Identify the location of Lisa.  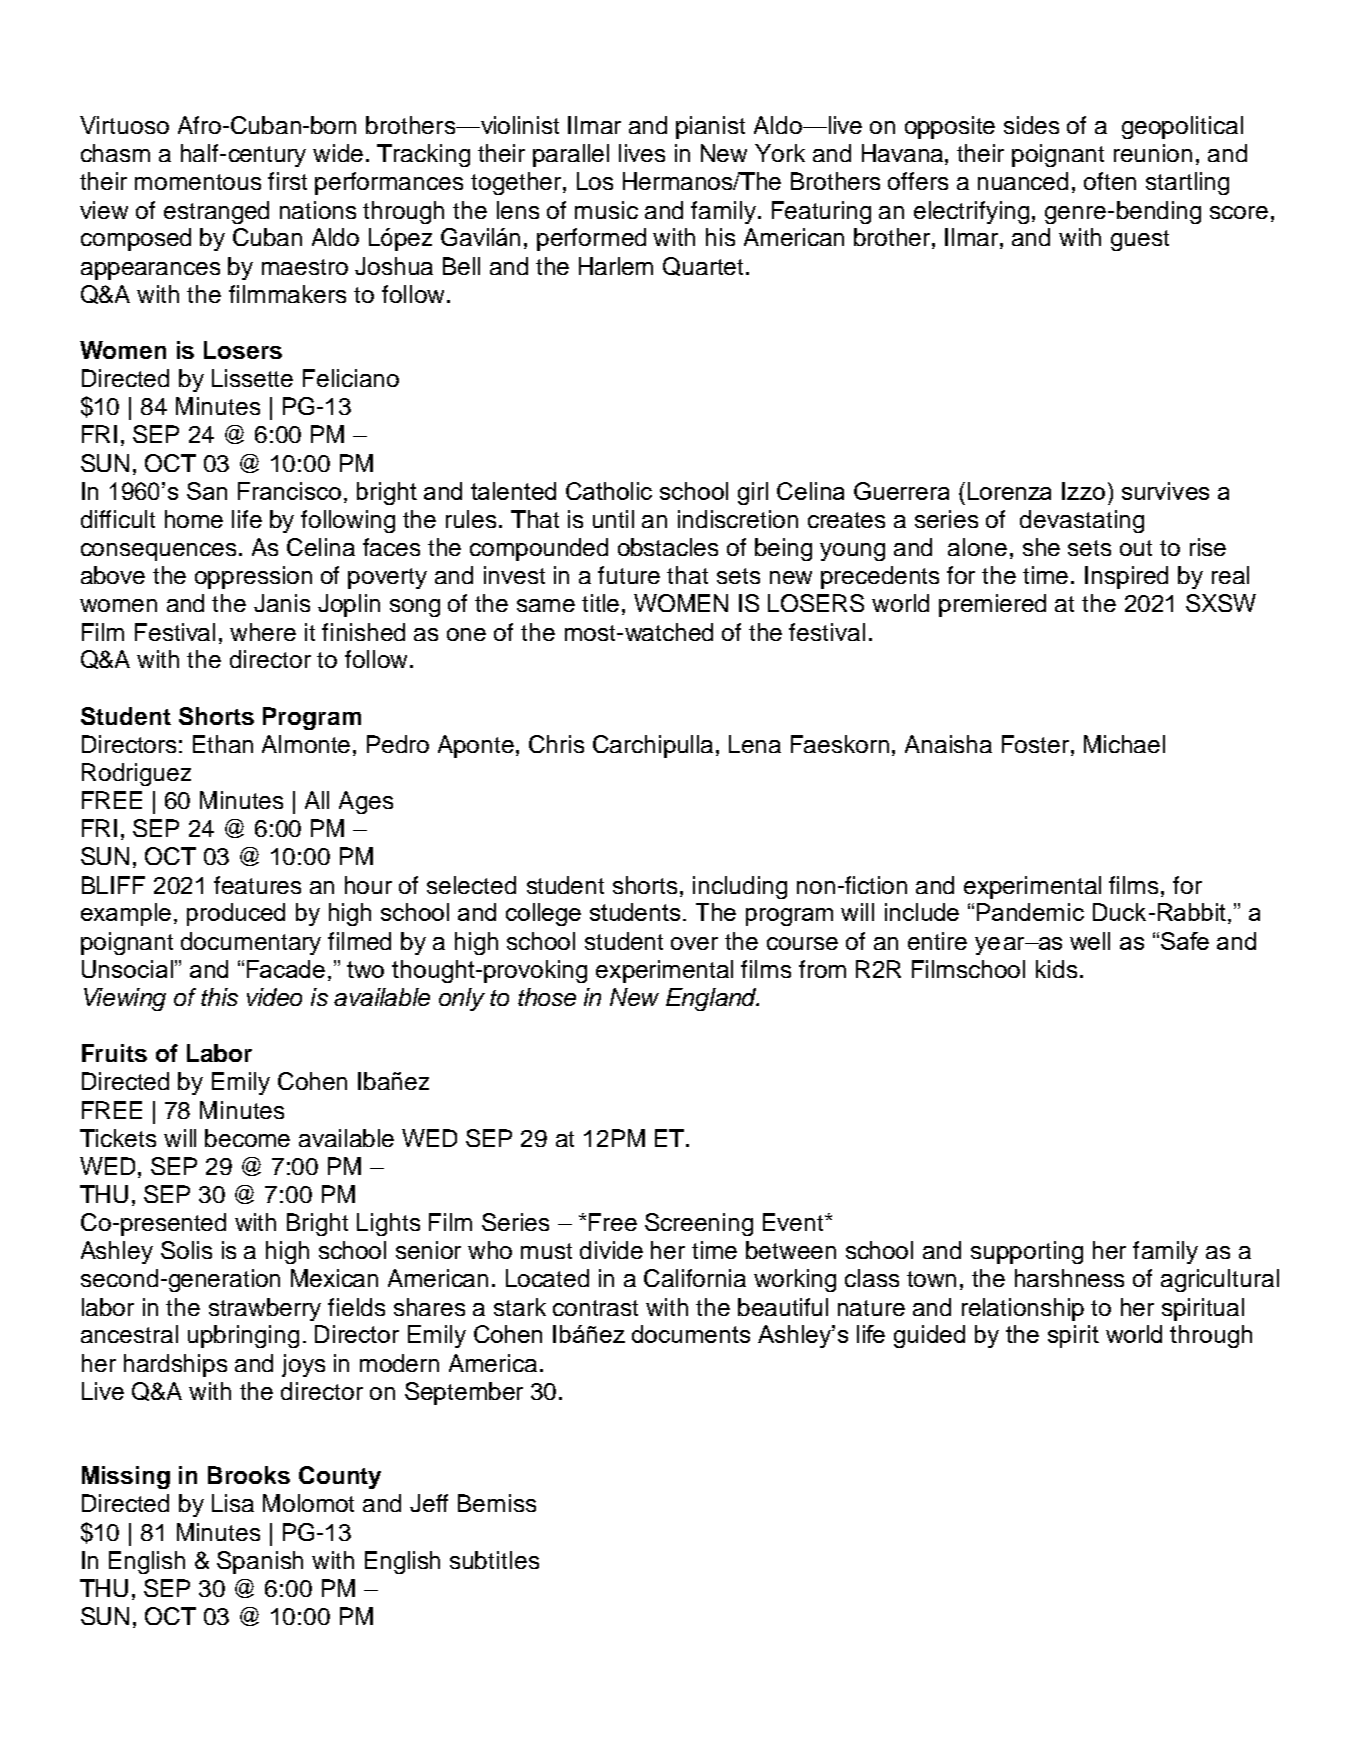
(233, 1503).
